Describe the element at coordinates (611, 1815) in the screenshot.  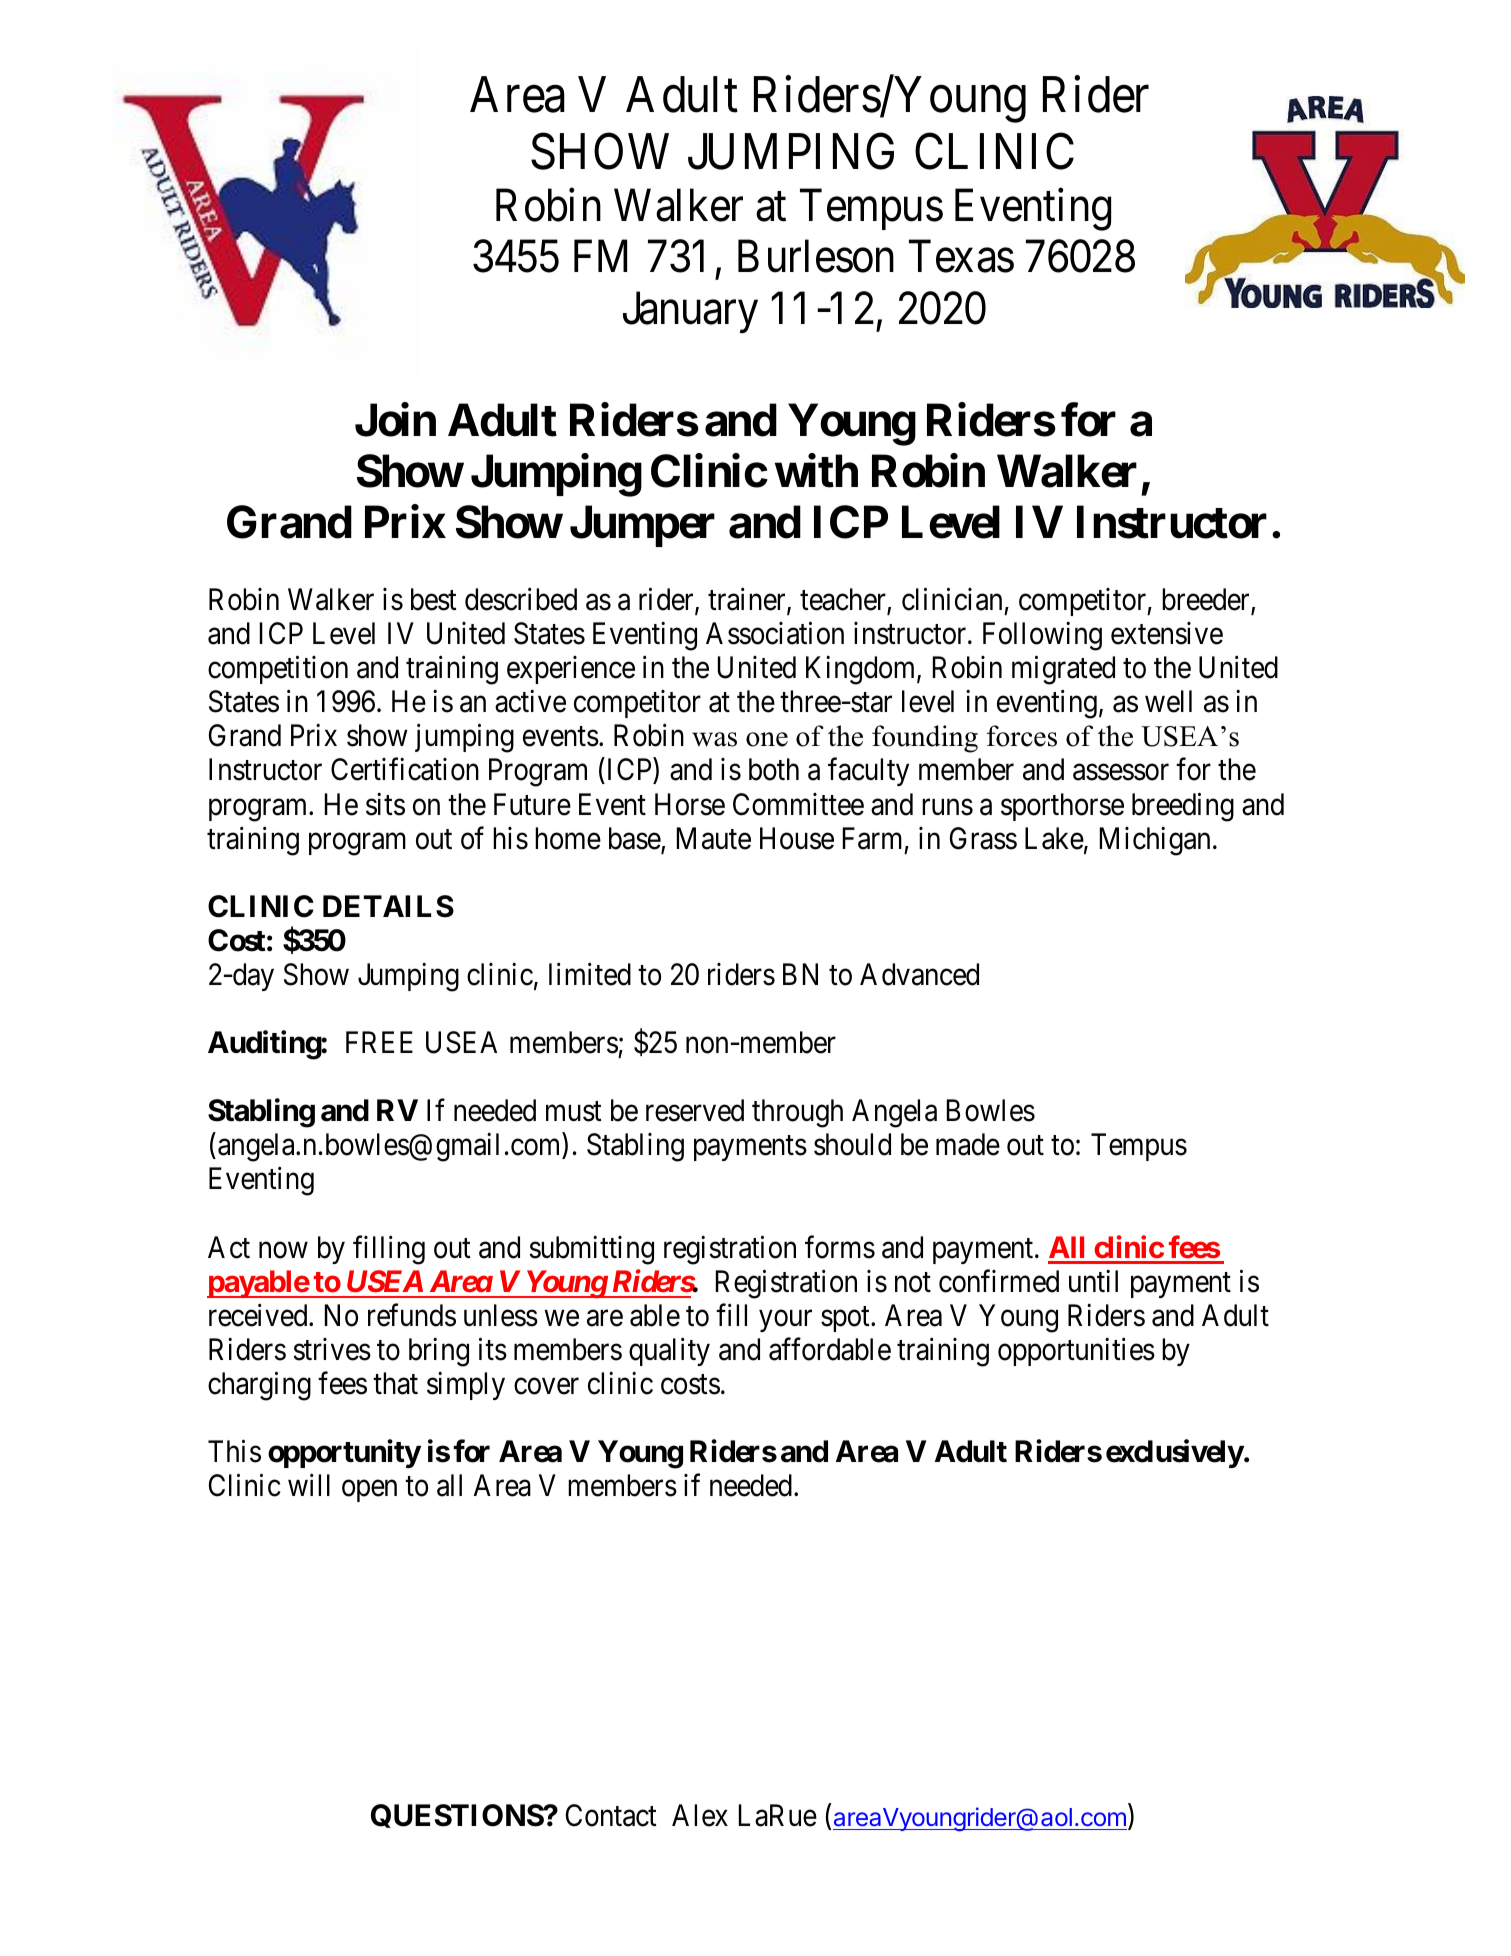
I see `Contact` at that location.
